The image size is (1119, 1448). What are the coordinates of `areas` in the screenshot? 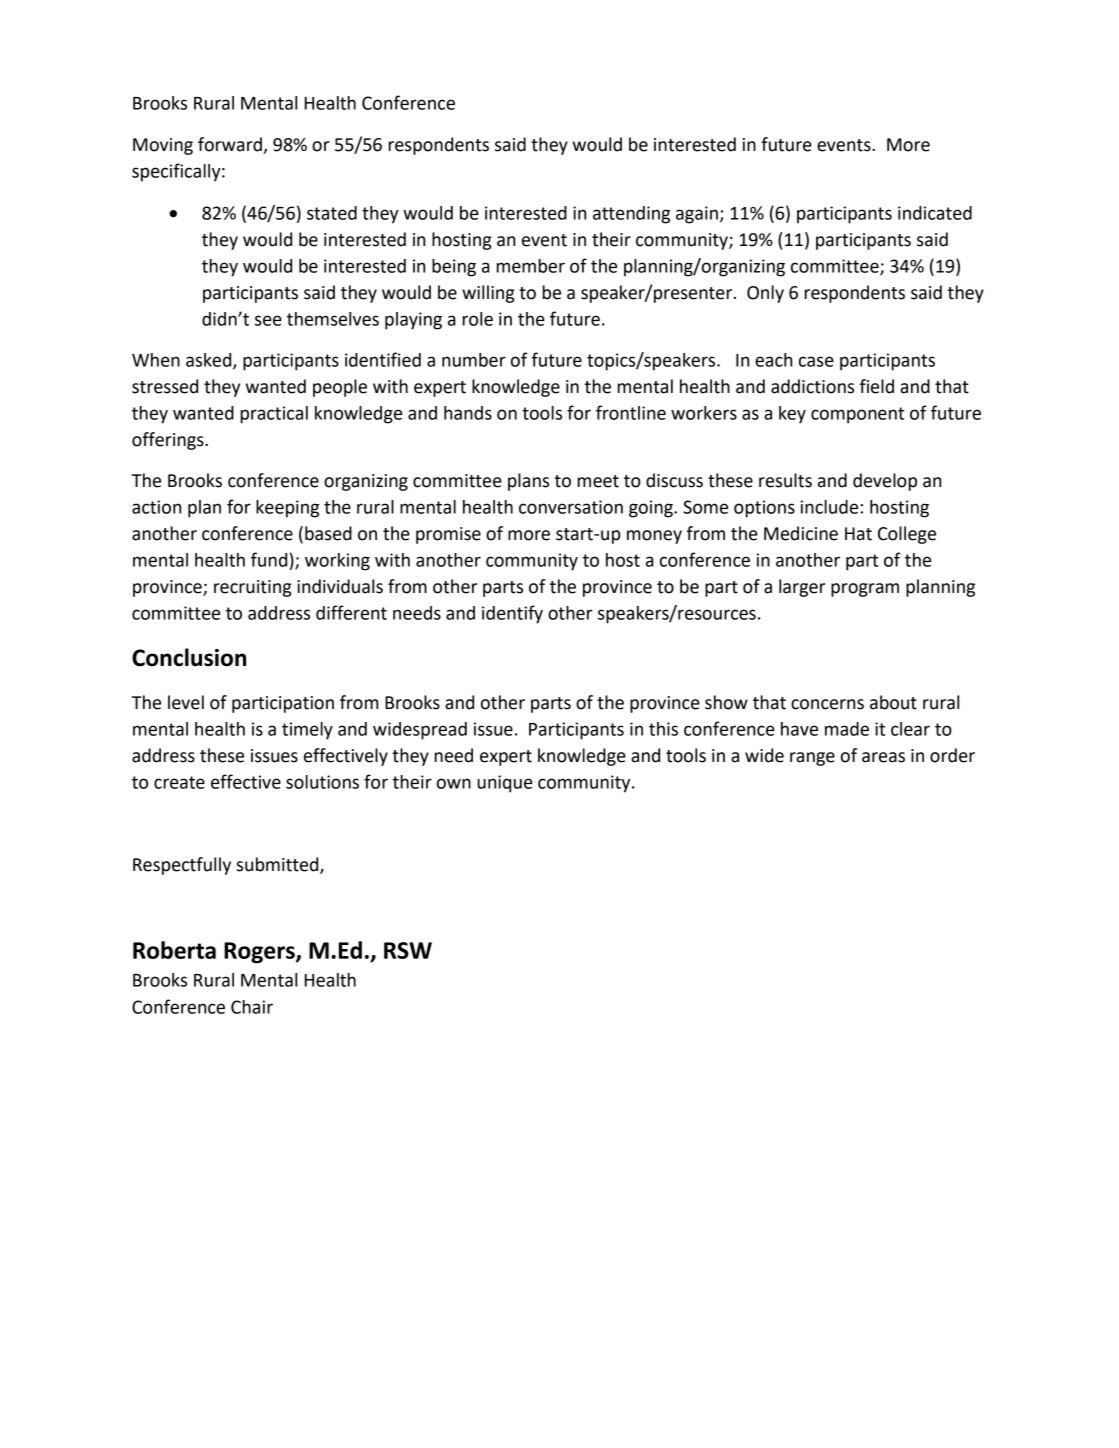 It's located at (883, 757).
